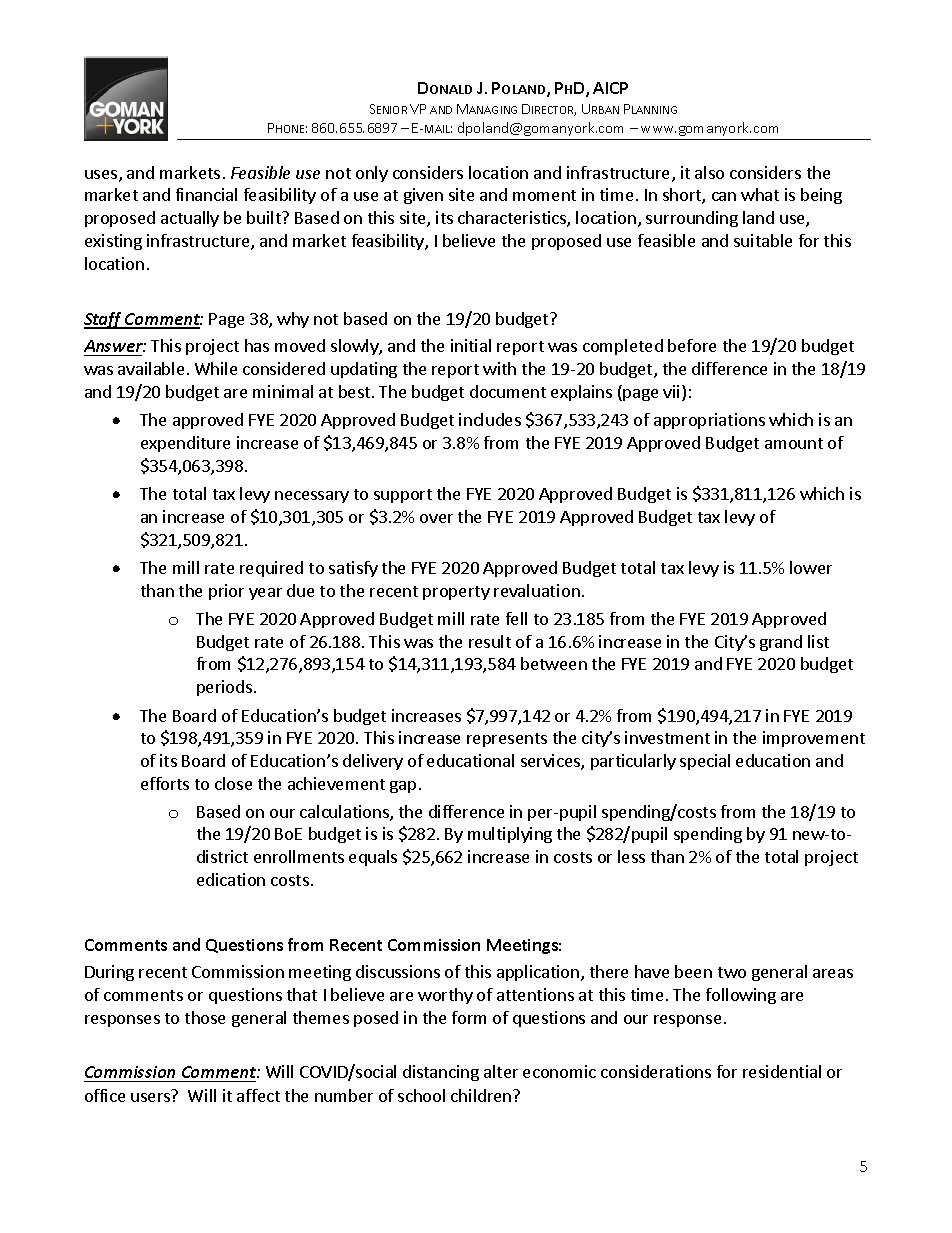 Image resolution: width=952 pixels, height=1233 pixels. What do you see at coordinates (150, 1097) in the screenshot?
I see `users` at bounding box center [150, 1097].
